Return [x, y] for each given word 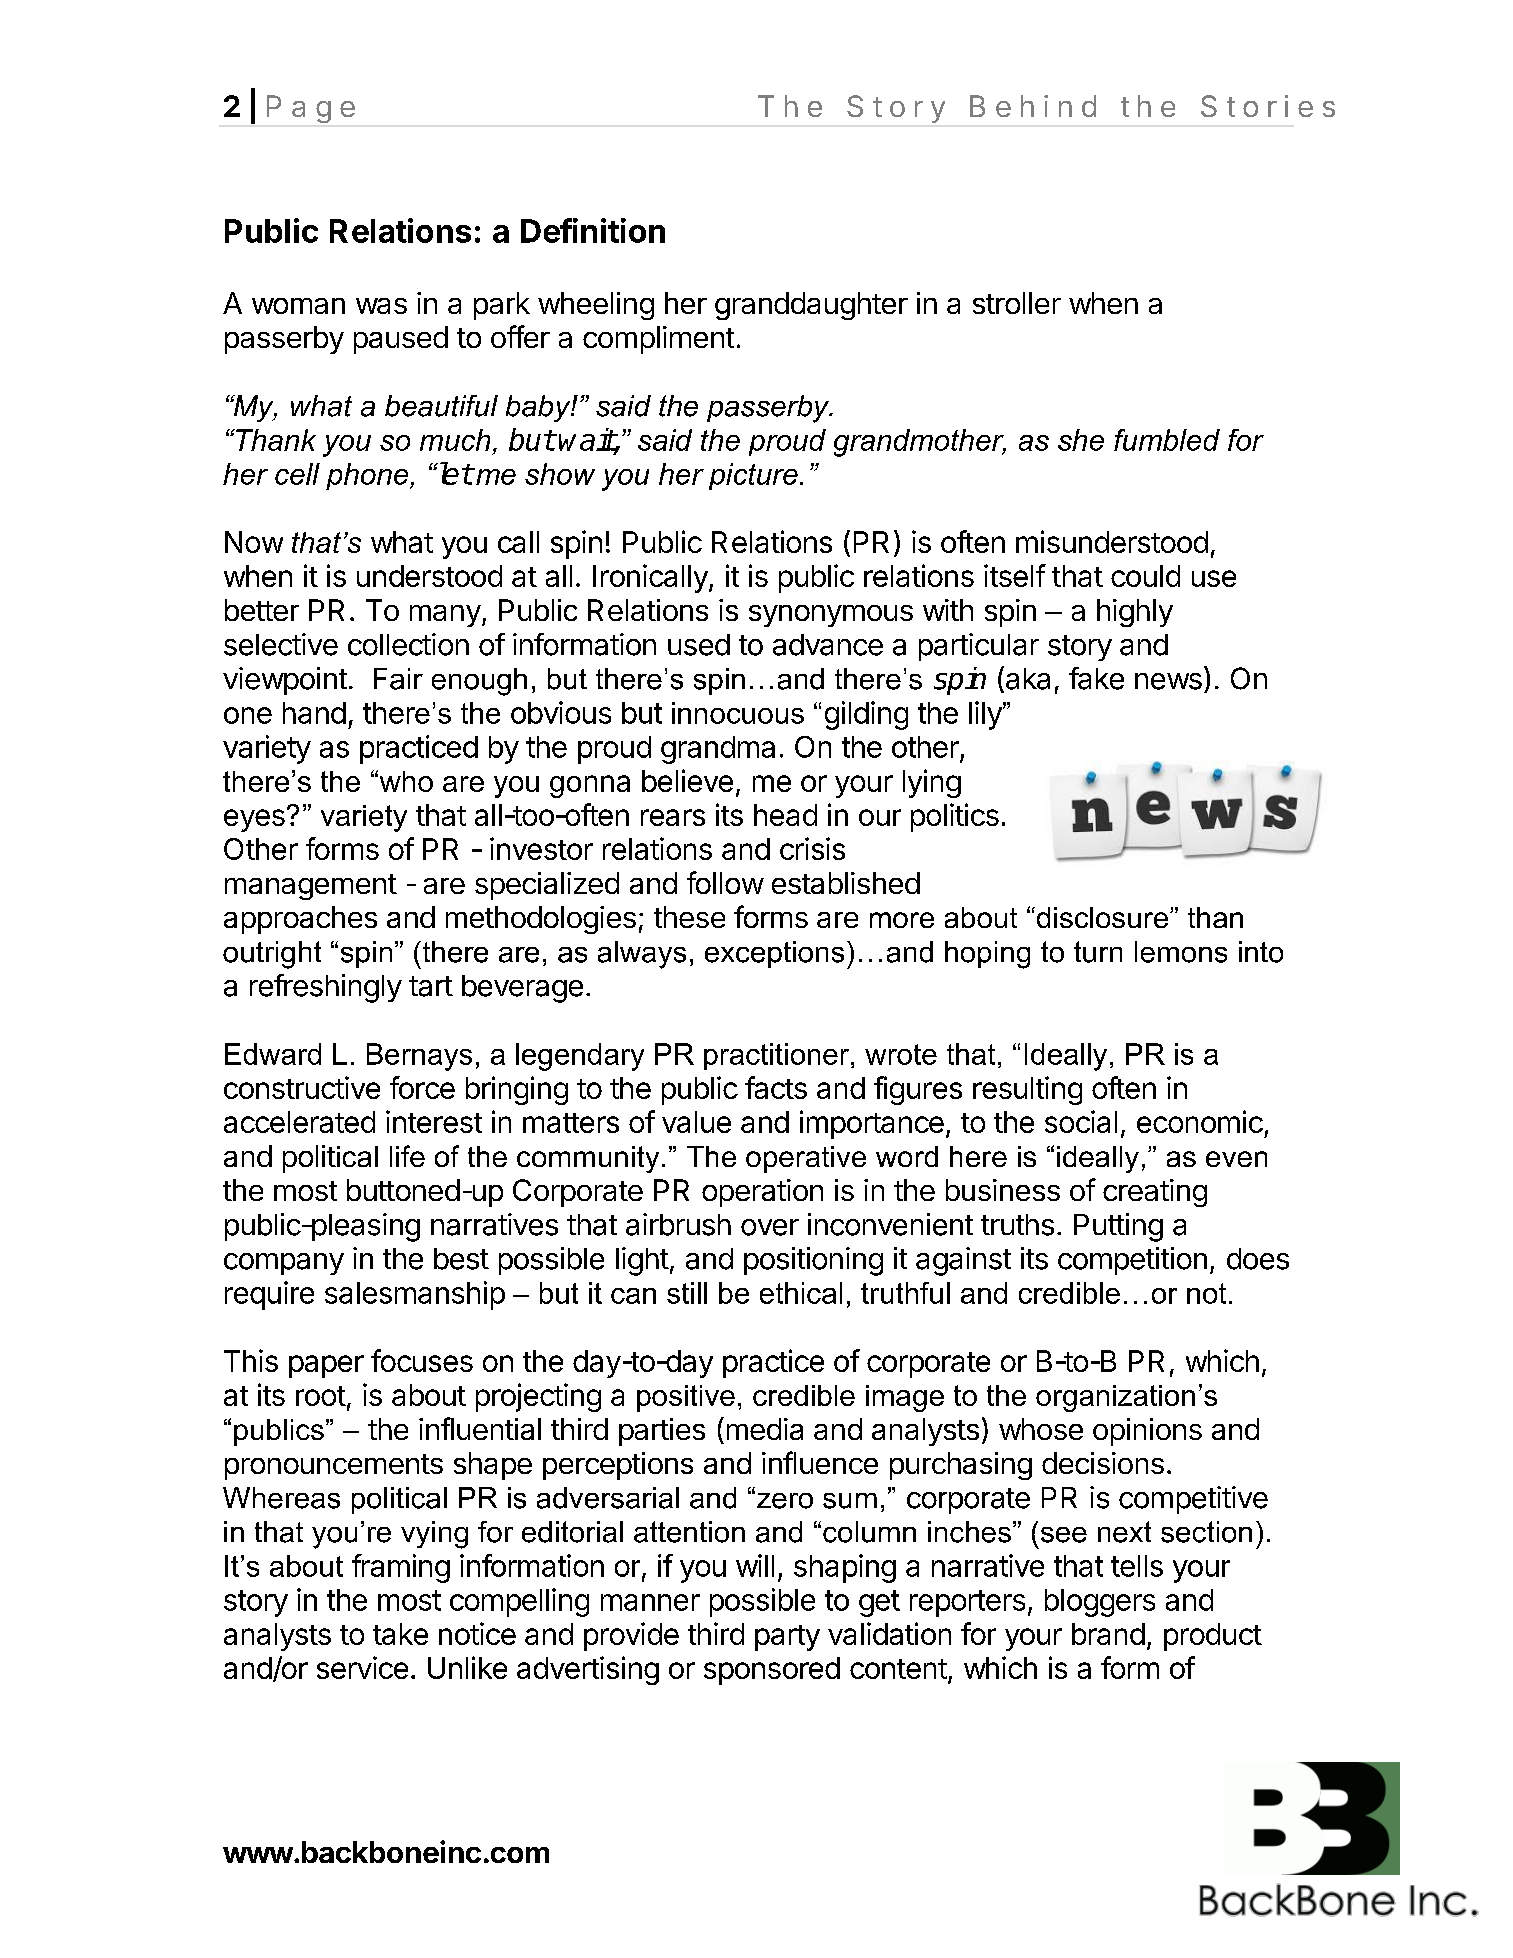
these [689, 917]
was [381, 306]
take [400, 1634]
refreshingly [326, 988]
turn [1098, 952]
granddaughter [811, 306]
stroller [1017, 303]
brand [1108, 1634]
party [787, 1638]
